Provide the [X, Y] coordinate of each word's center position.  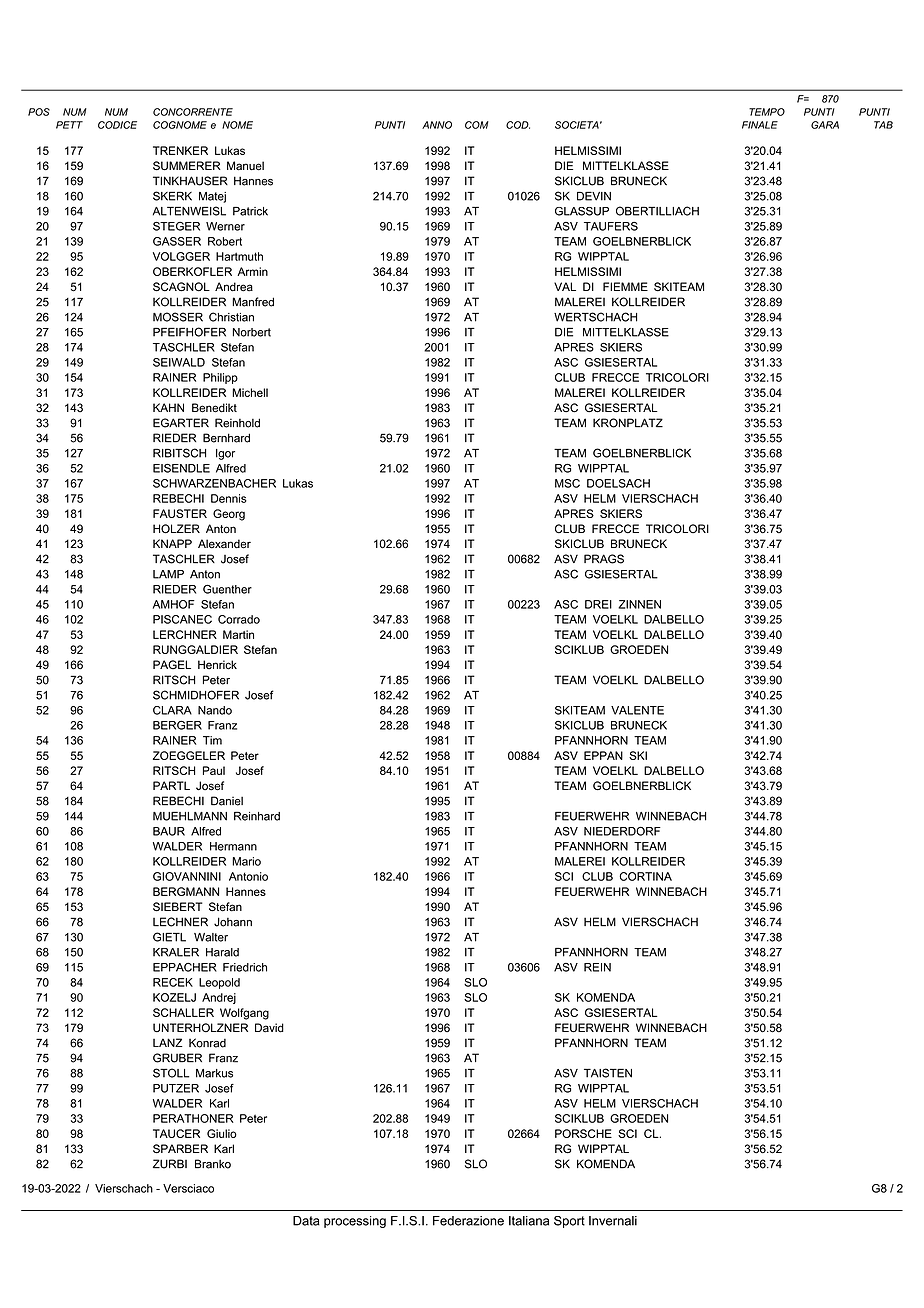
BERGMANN [186, 891]
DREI [598, 604]
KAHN [168, 407]
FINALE [760, 125]
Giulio [222, 1133]
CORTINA [645, 876]
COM [477, 125]
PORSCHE [583, 1133]
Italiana [529, 1221]
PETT [69, 125]
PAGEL [172, 664]
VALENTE [637, 710]
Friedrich [245, 967]
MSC [567, 483]
